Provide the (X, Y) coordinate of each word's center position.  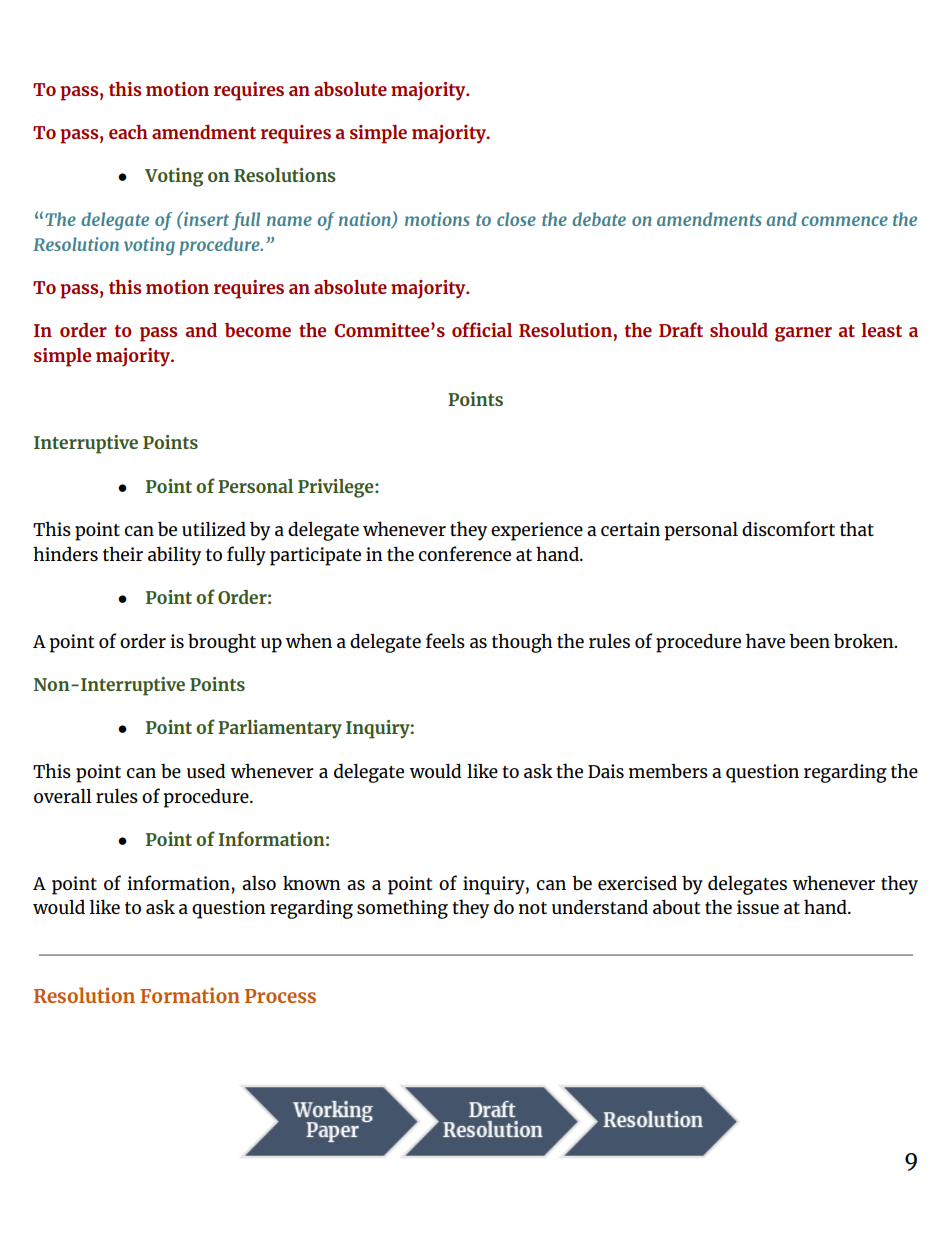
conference (464, 553)
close (516, 219)
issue (758, 907)
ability (174, 556)
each (128, 131)
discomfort (788, 528)
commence (844, 221)
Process (280, 996)
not (533, 908)
